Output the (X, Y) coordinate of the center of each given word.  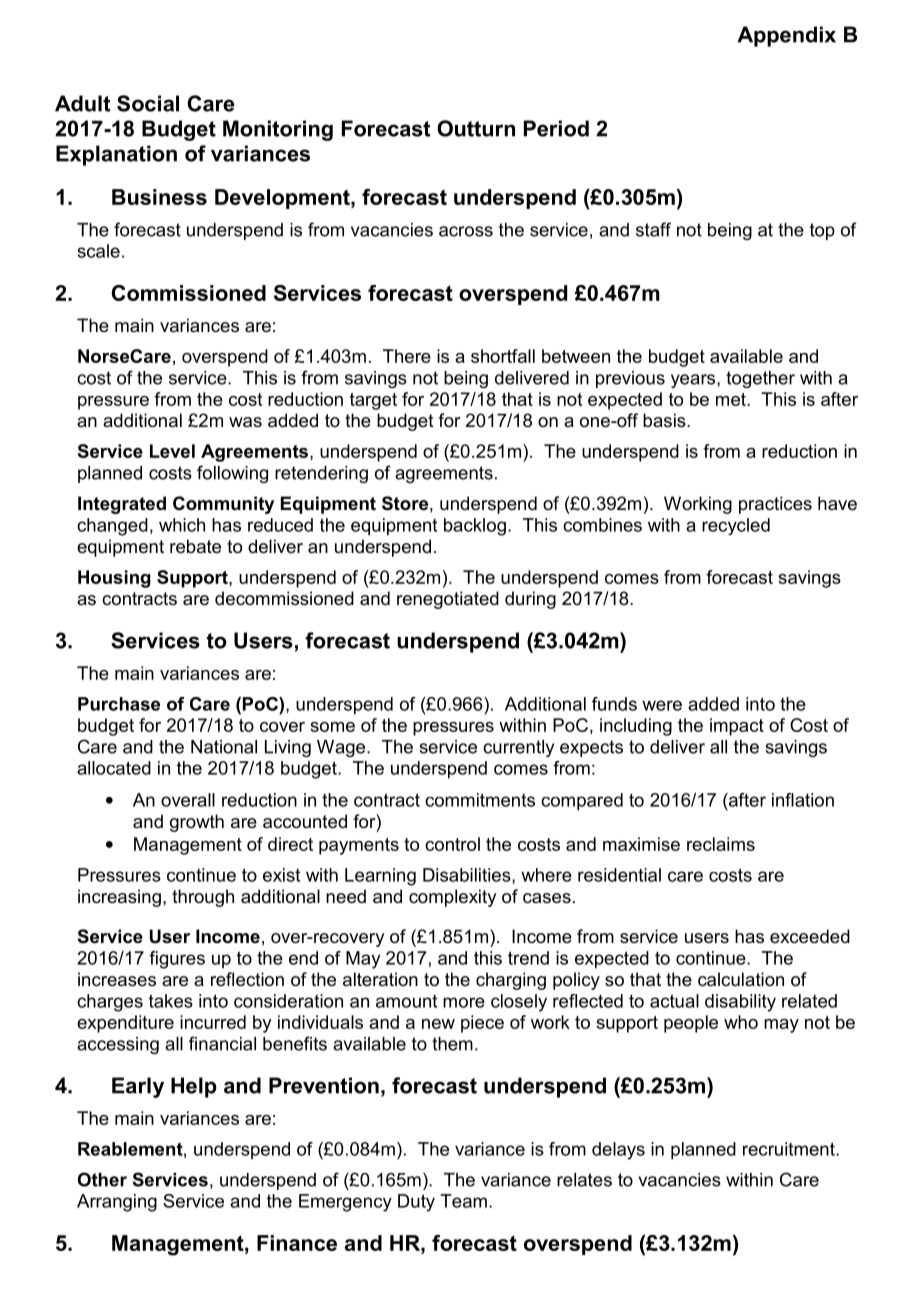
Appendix (786, 36)
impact (737, 727)
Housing (114, 579)
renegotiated (448, 600)
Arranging (117, 1203)
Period (556, 128)
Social (148, 103)
